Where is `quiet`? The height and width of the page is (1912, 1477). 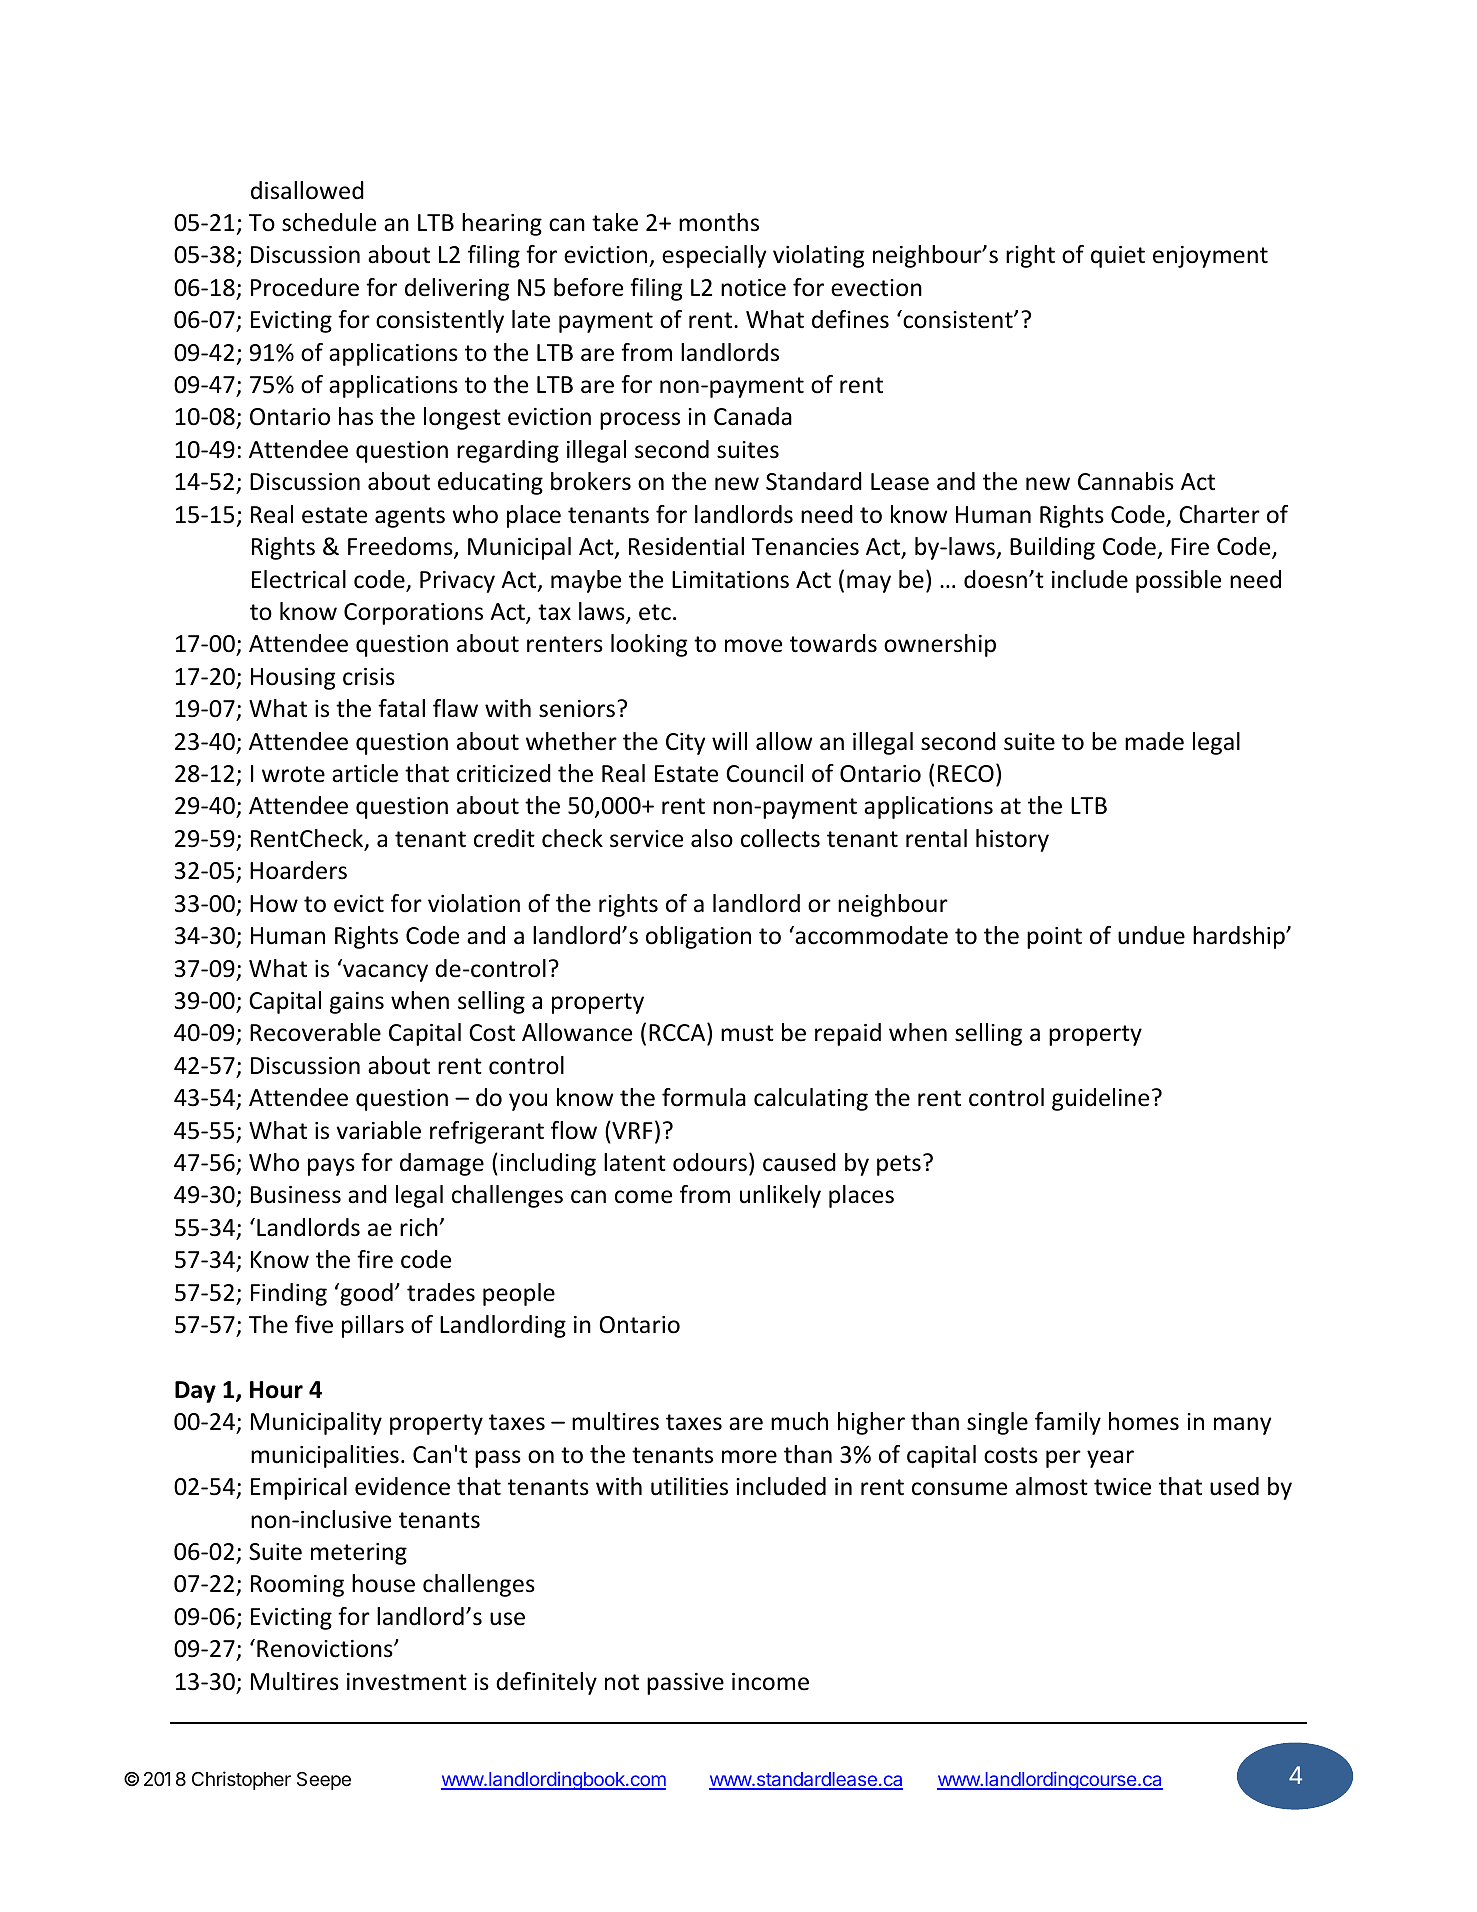 quiet is located at coordinates (1118, 257).
